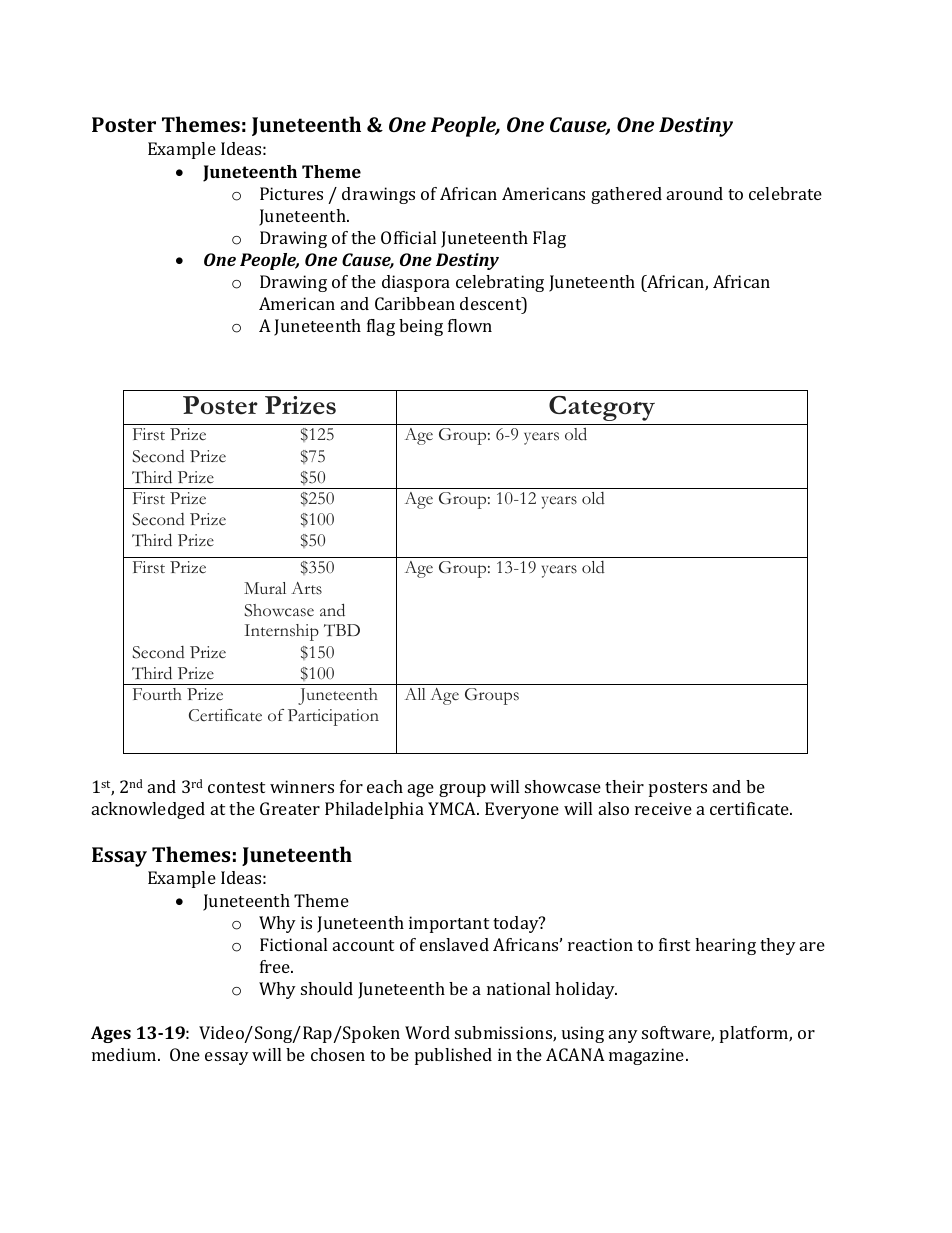 The image size is (952, 1233). What do you see at coordinates (291, 193) in the image?
I see `Pictures` at bounding box center [291, 193].
